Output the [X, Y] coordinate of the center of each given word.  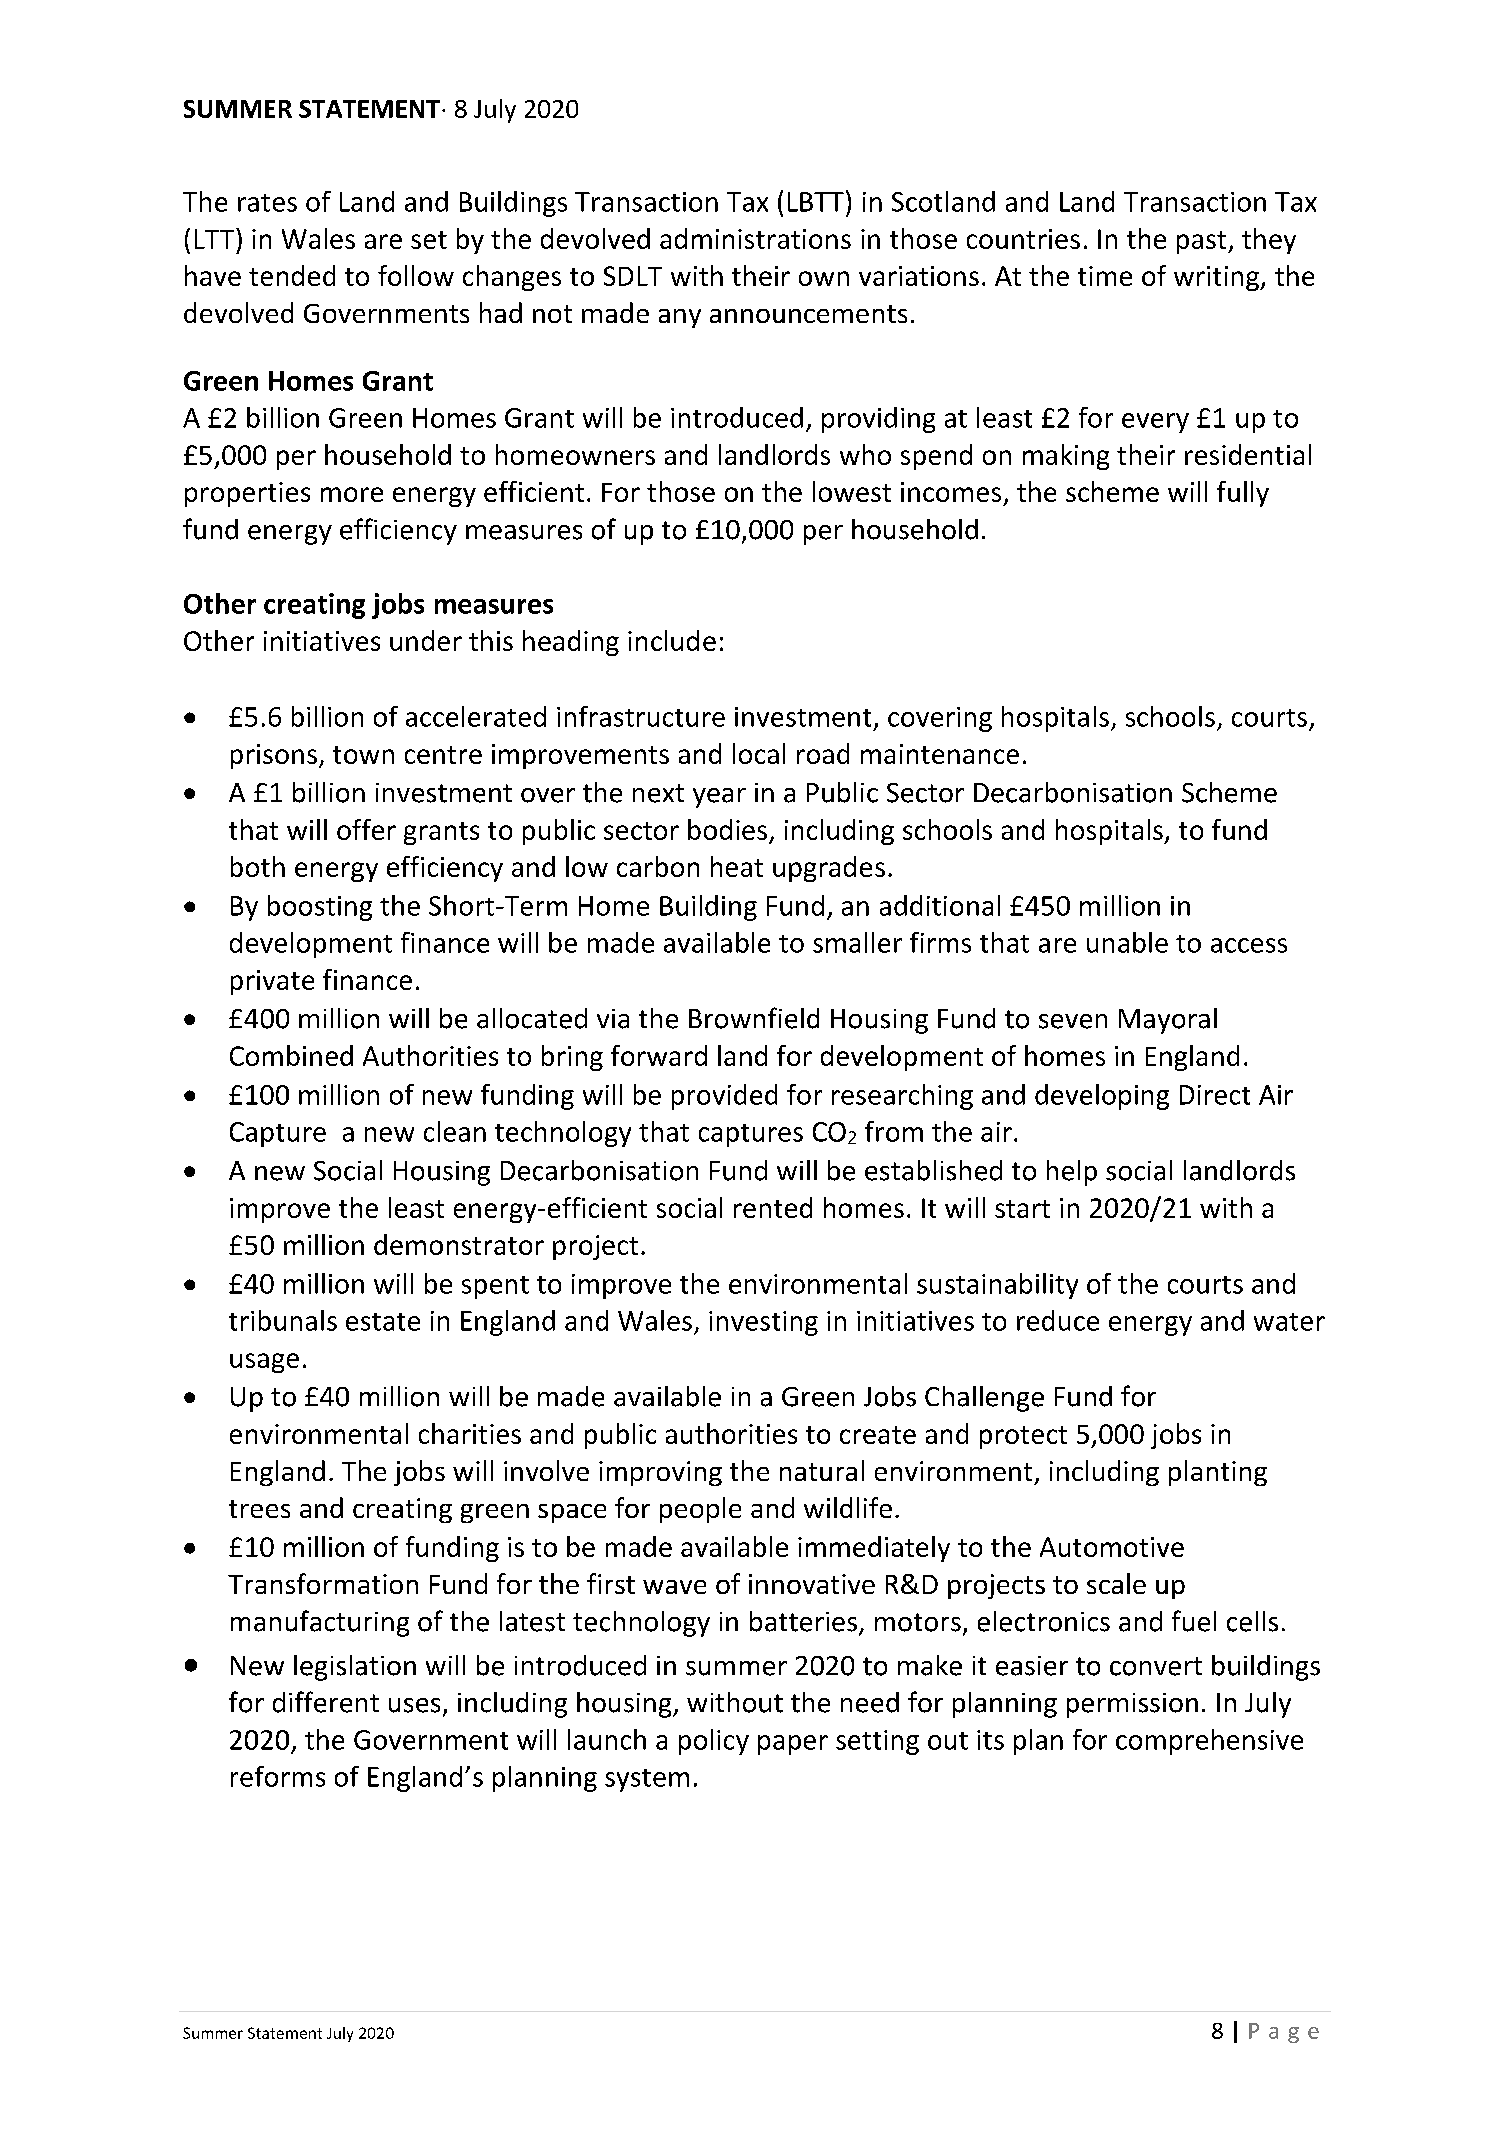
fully [1243, 494]
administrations [755, 238]
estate [383, 1322]
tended [292, 275]
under [426, 640]
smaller [857, 942]
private [272, 982]
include [672, 640]
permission [1132, 1705]
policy [714, 1742]
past [1203, 242]
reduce [1058, 1320]
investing [763, 1323]
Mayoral [1168, 1021]
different [326, 1702]
